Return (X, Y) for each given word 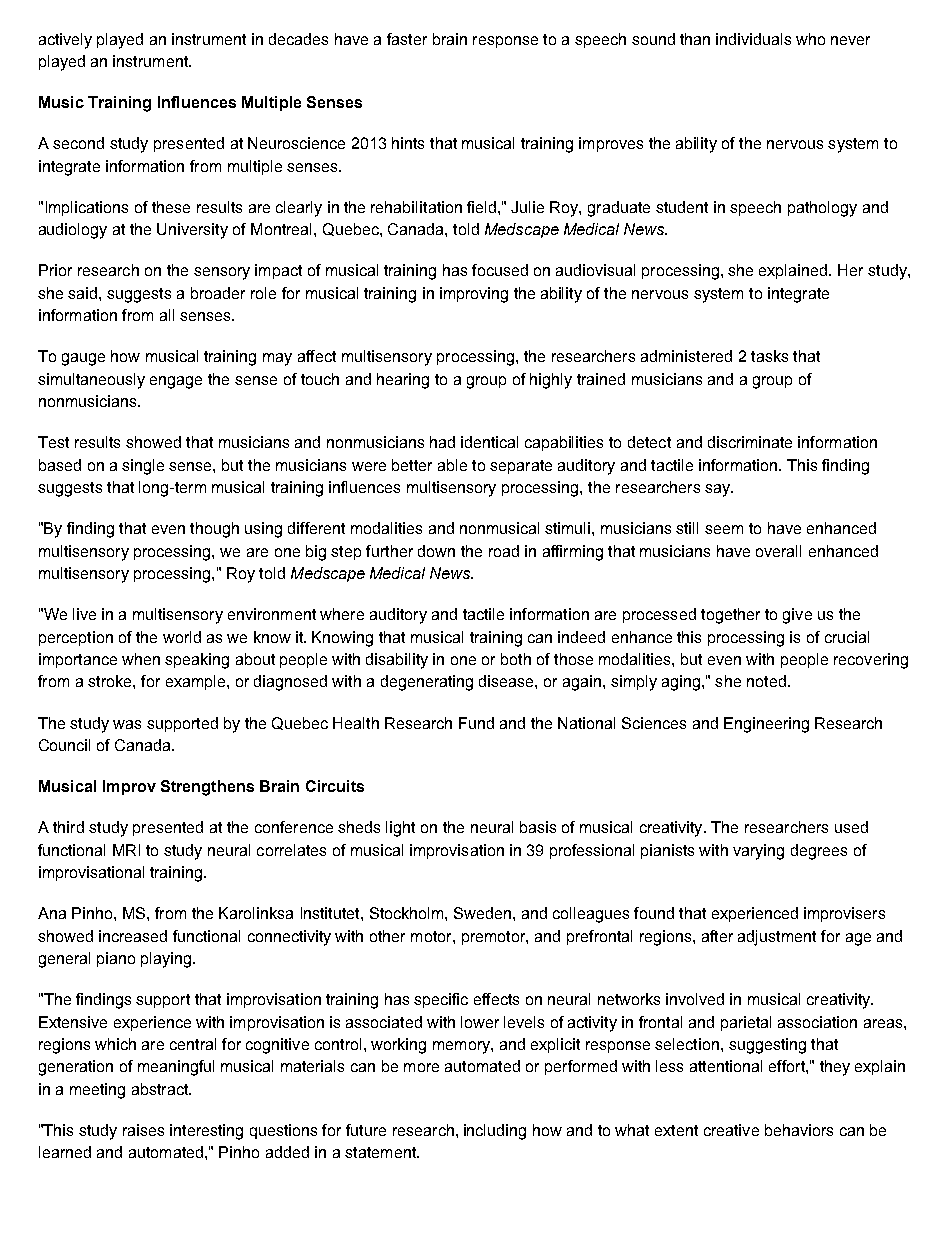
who (810, 39)
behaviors (799, 1130)
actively (65, 41)
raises (143, 1130)
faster (407, 39)
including (495, 1132)
